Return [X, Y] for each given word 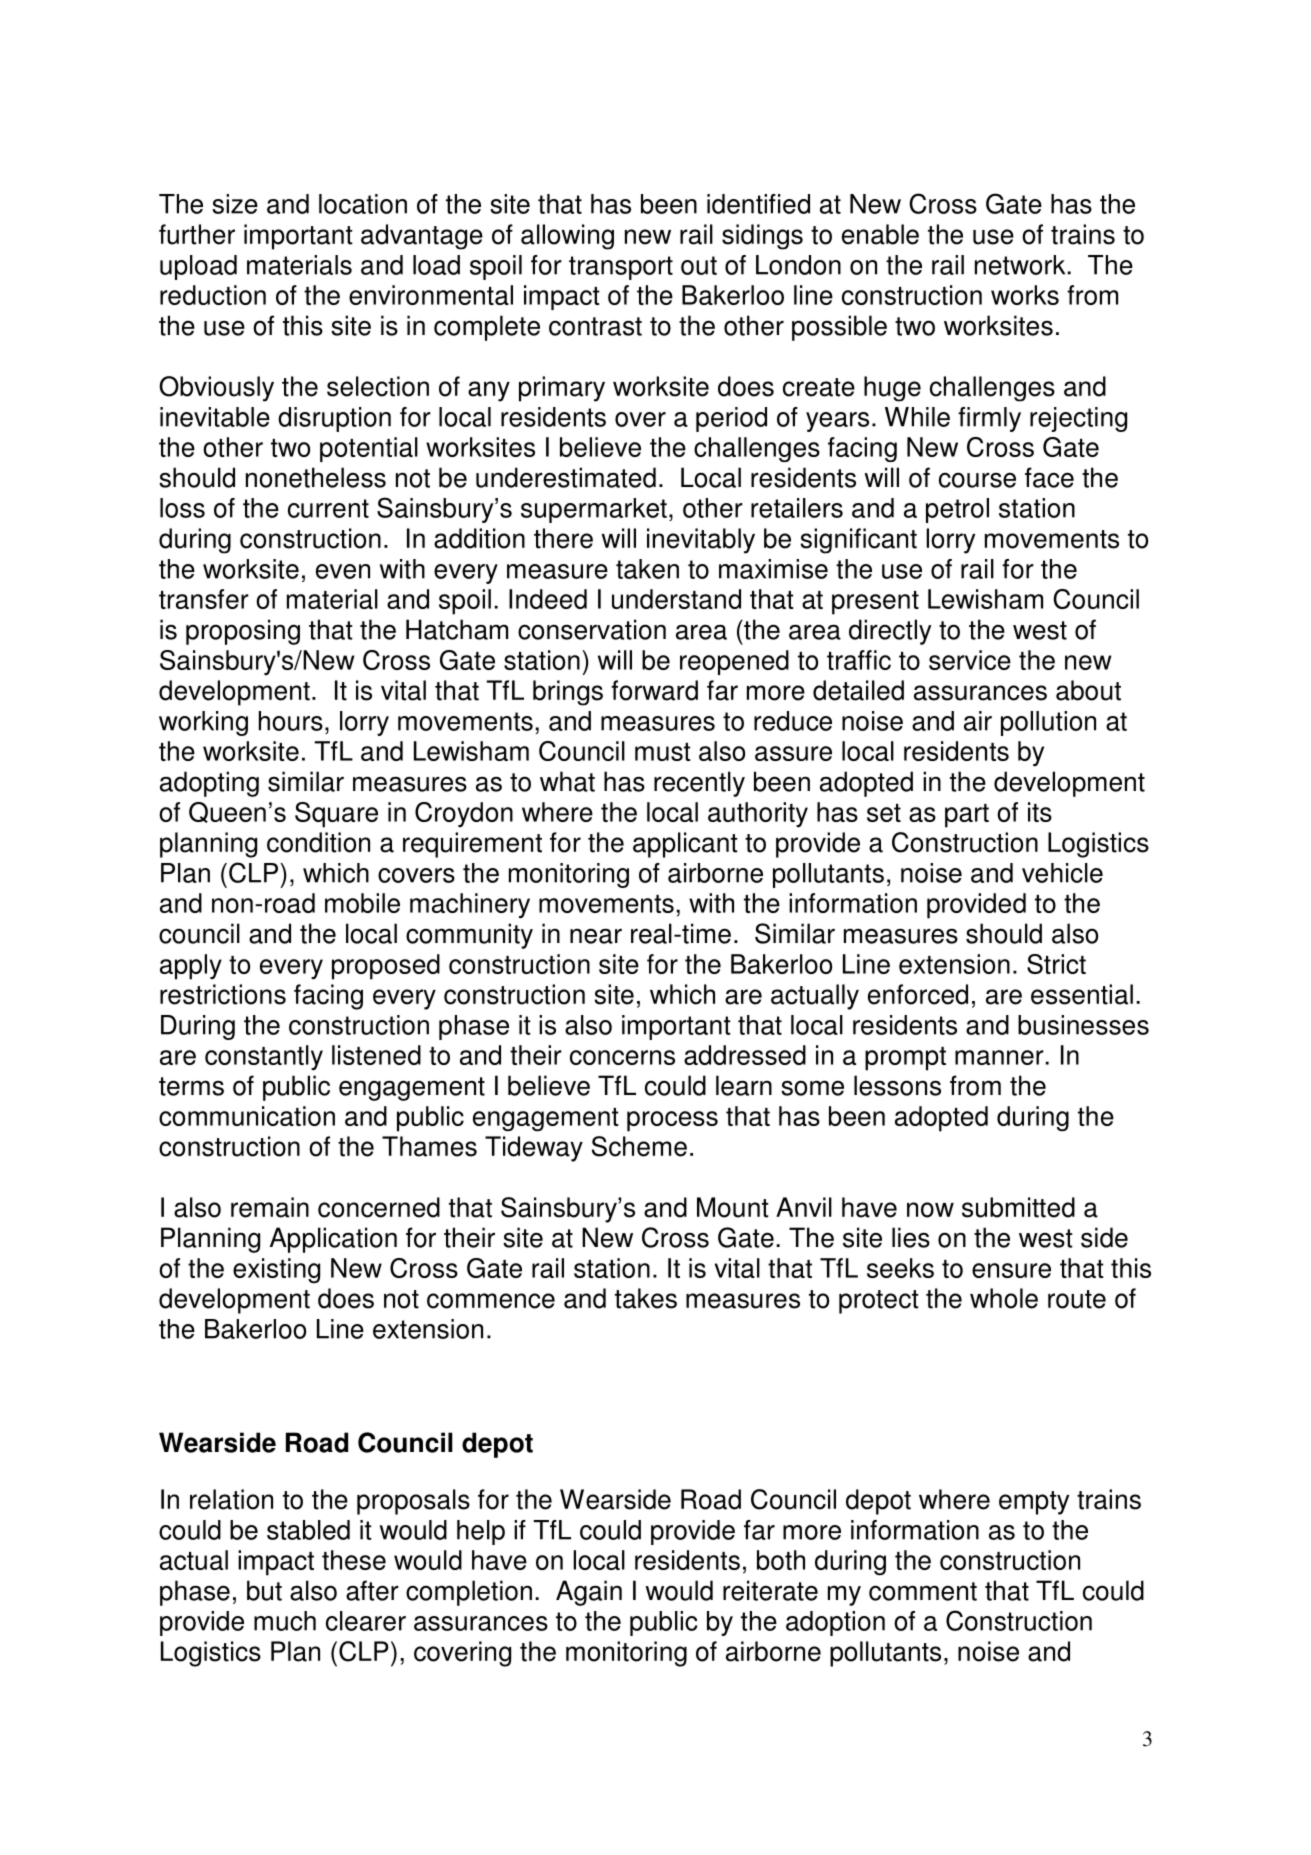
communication [247, 1116]
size [235, 204]
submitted [1018, 1207]
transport [621, 268]
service [970, 660]
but [264, 1590]
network [1021, 265]
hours [291, 721]
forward [654, 690]
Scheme [639, 1146]
